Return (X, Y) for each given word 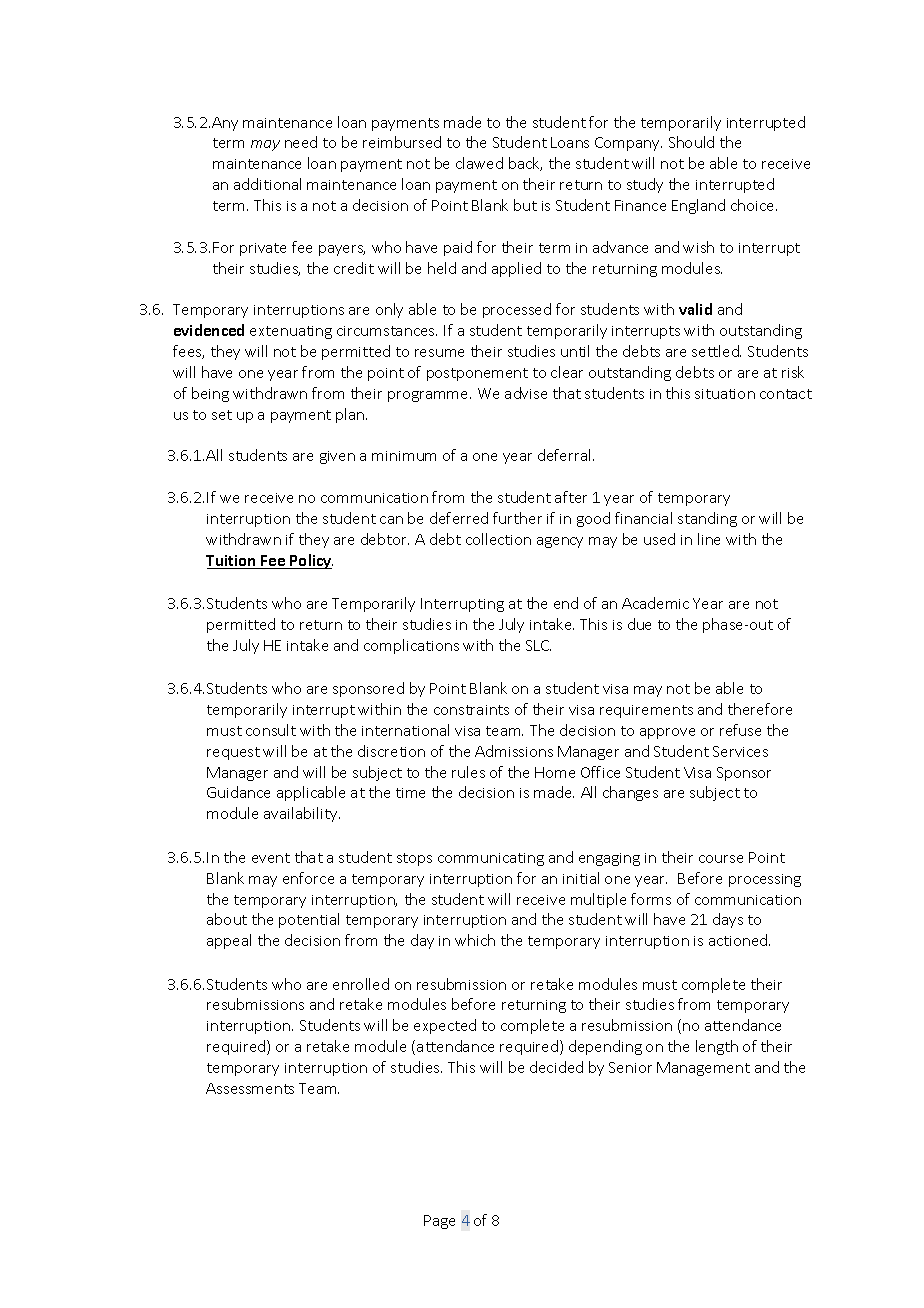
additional (267, 184)
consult (271, 730)
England (698, 206)
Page (439, 1222)
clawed (479, 163)
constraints (471, 710)
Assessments (250, 1088)
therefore (760, 709)
